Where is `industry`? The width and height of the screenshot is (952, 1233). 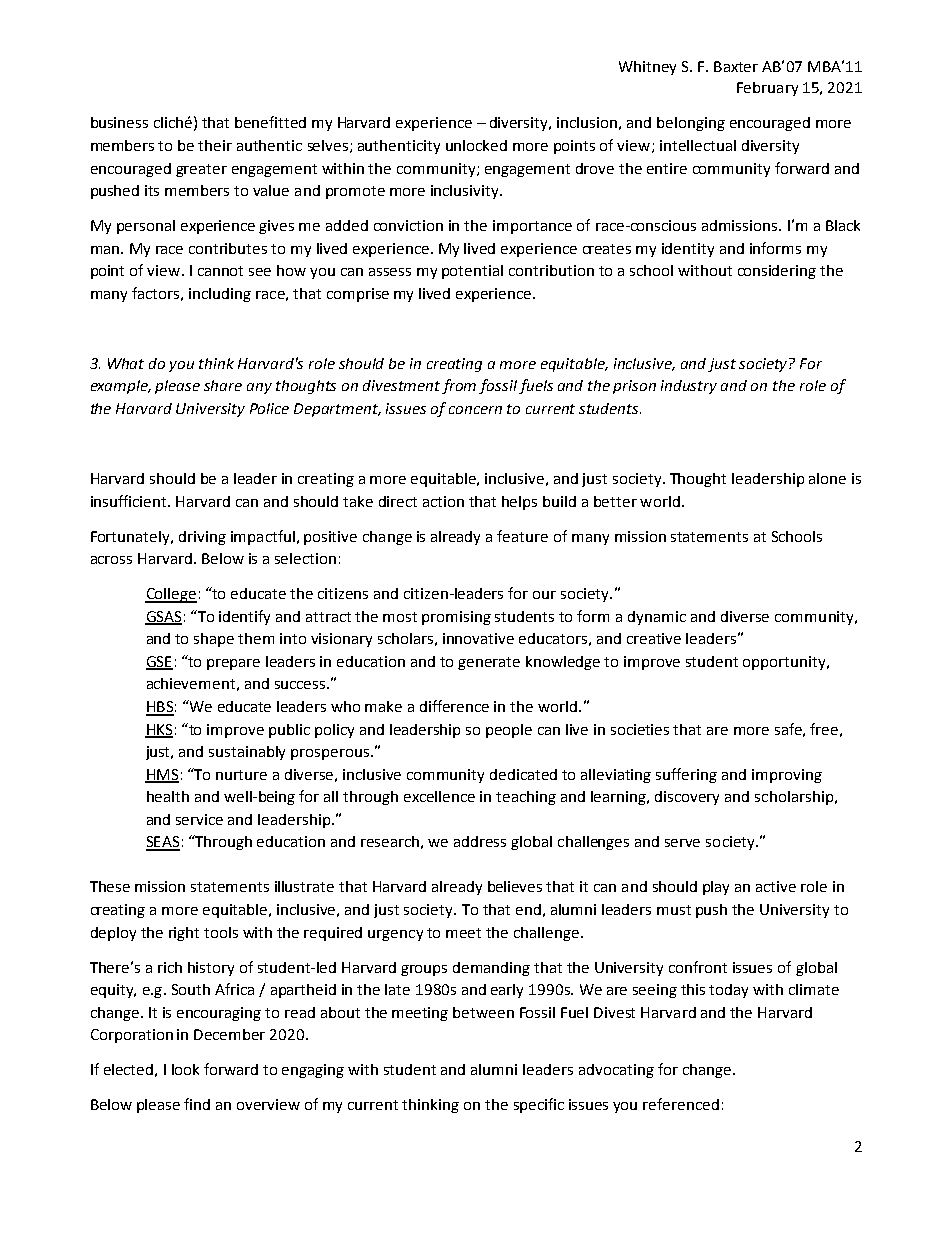
industry is located at coordinates (689, 387).
